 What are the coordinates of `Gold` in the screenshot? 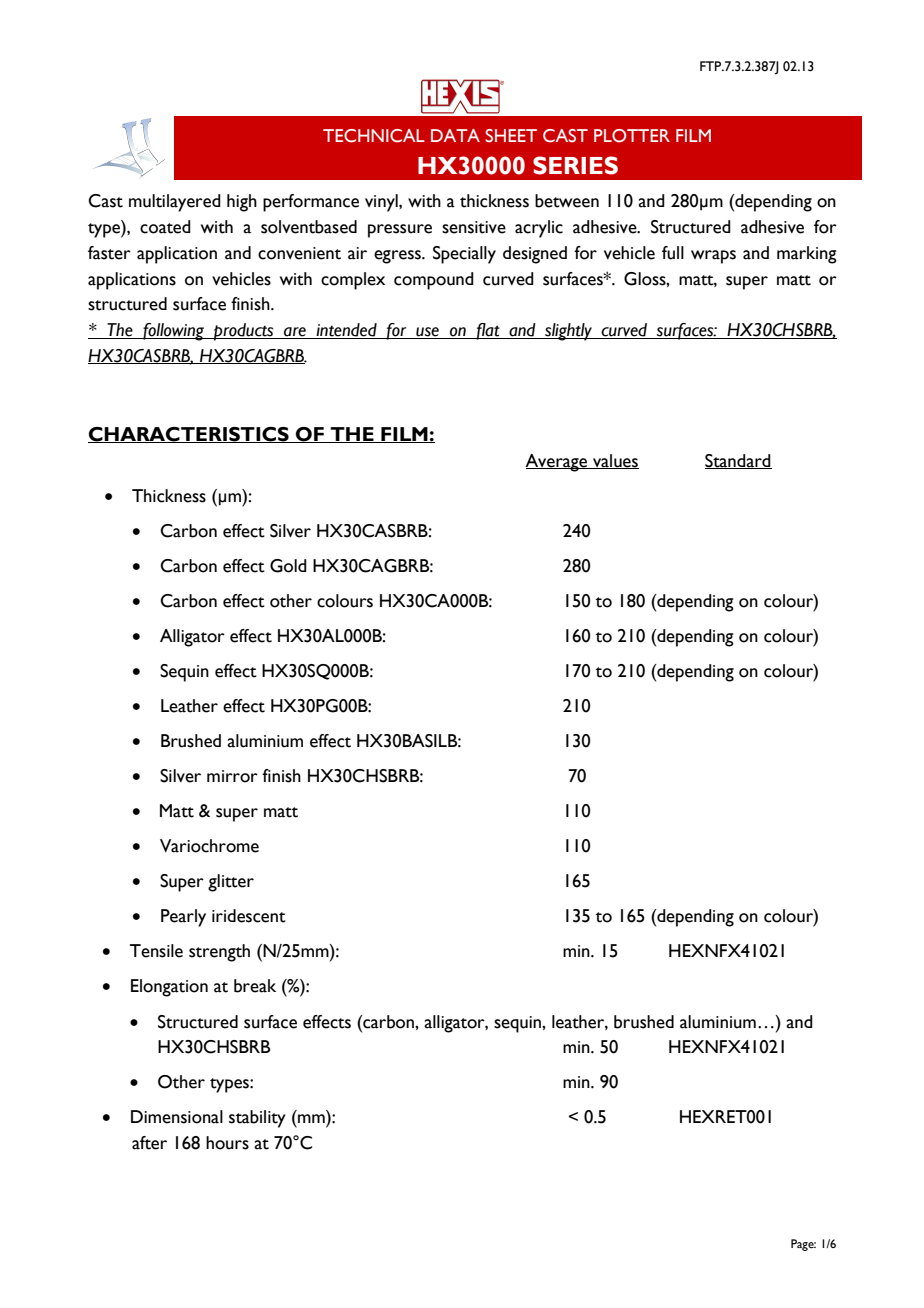 It's located at (288, 566).
